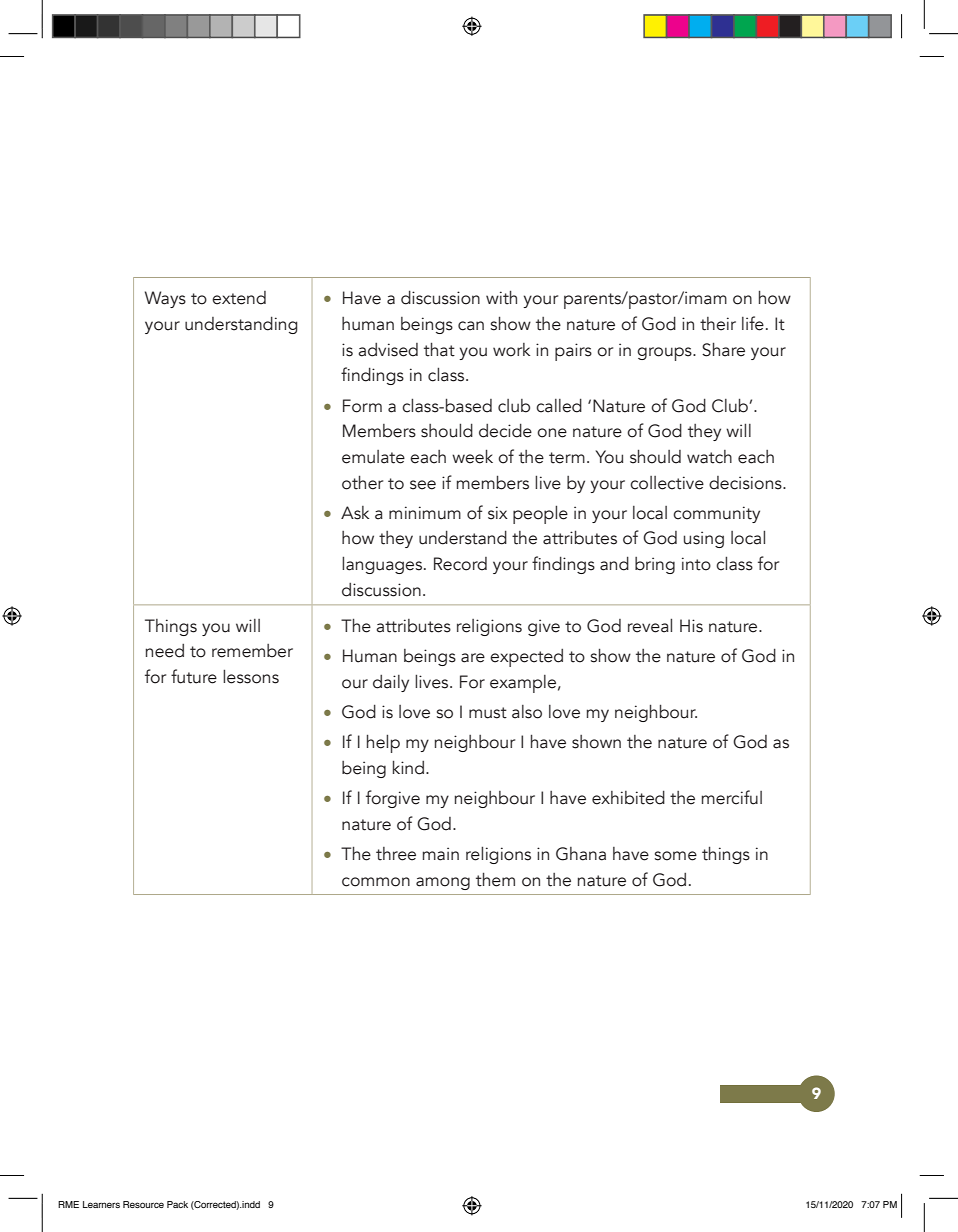 The height and width of the screenshot is (1232, 958). What do you see at coordinates (164, 651) in the screenshot?
I see `need` at bounding box center [164, 651].
